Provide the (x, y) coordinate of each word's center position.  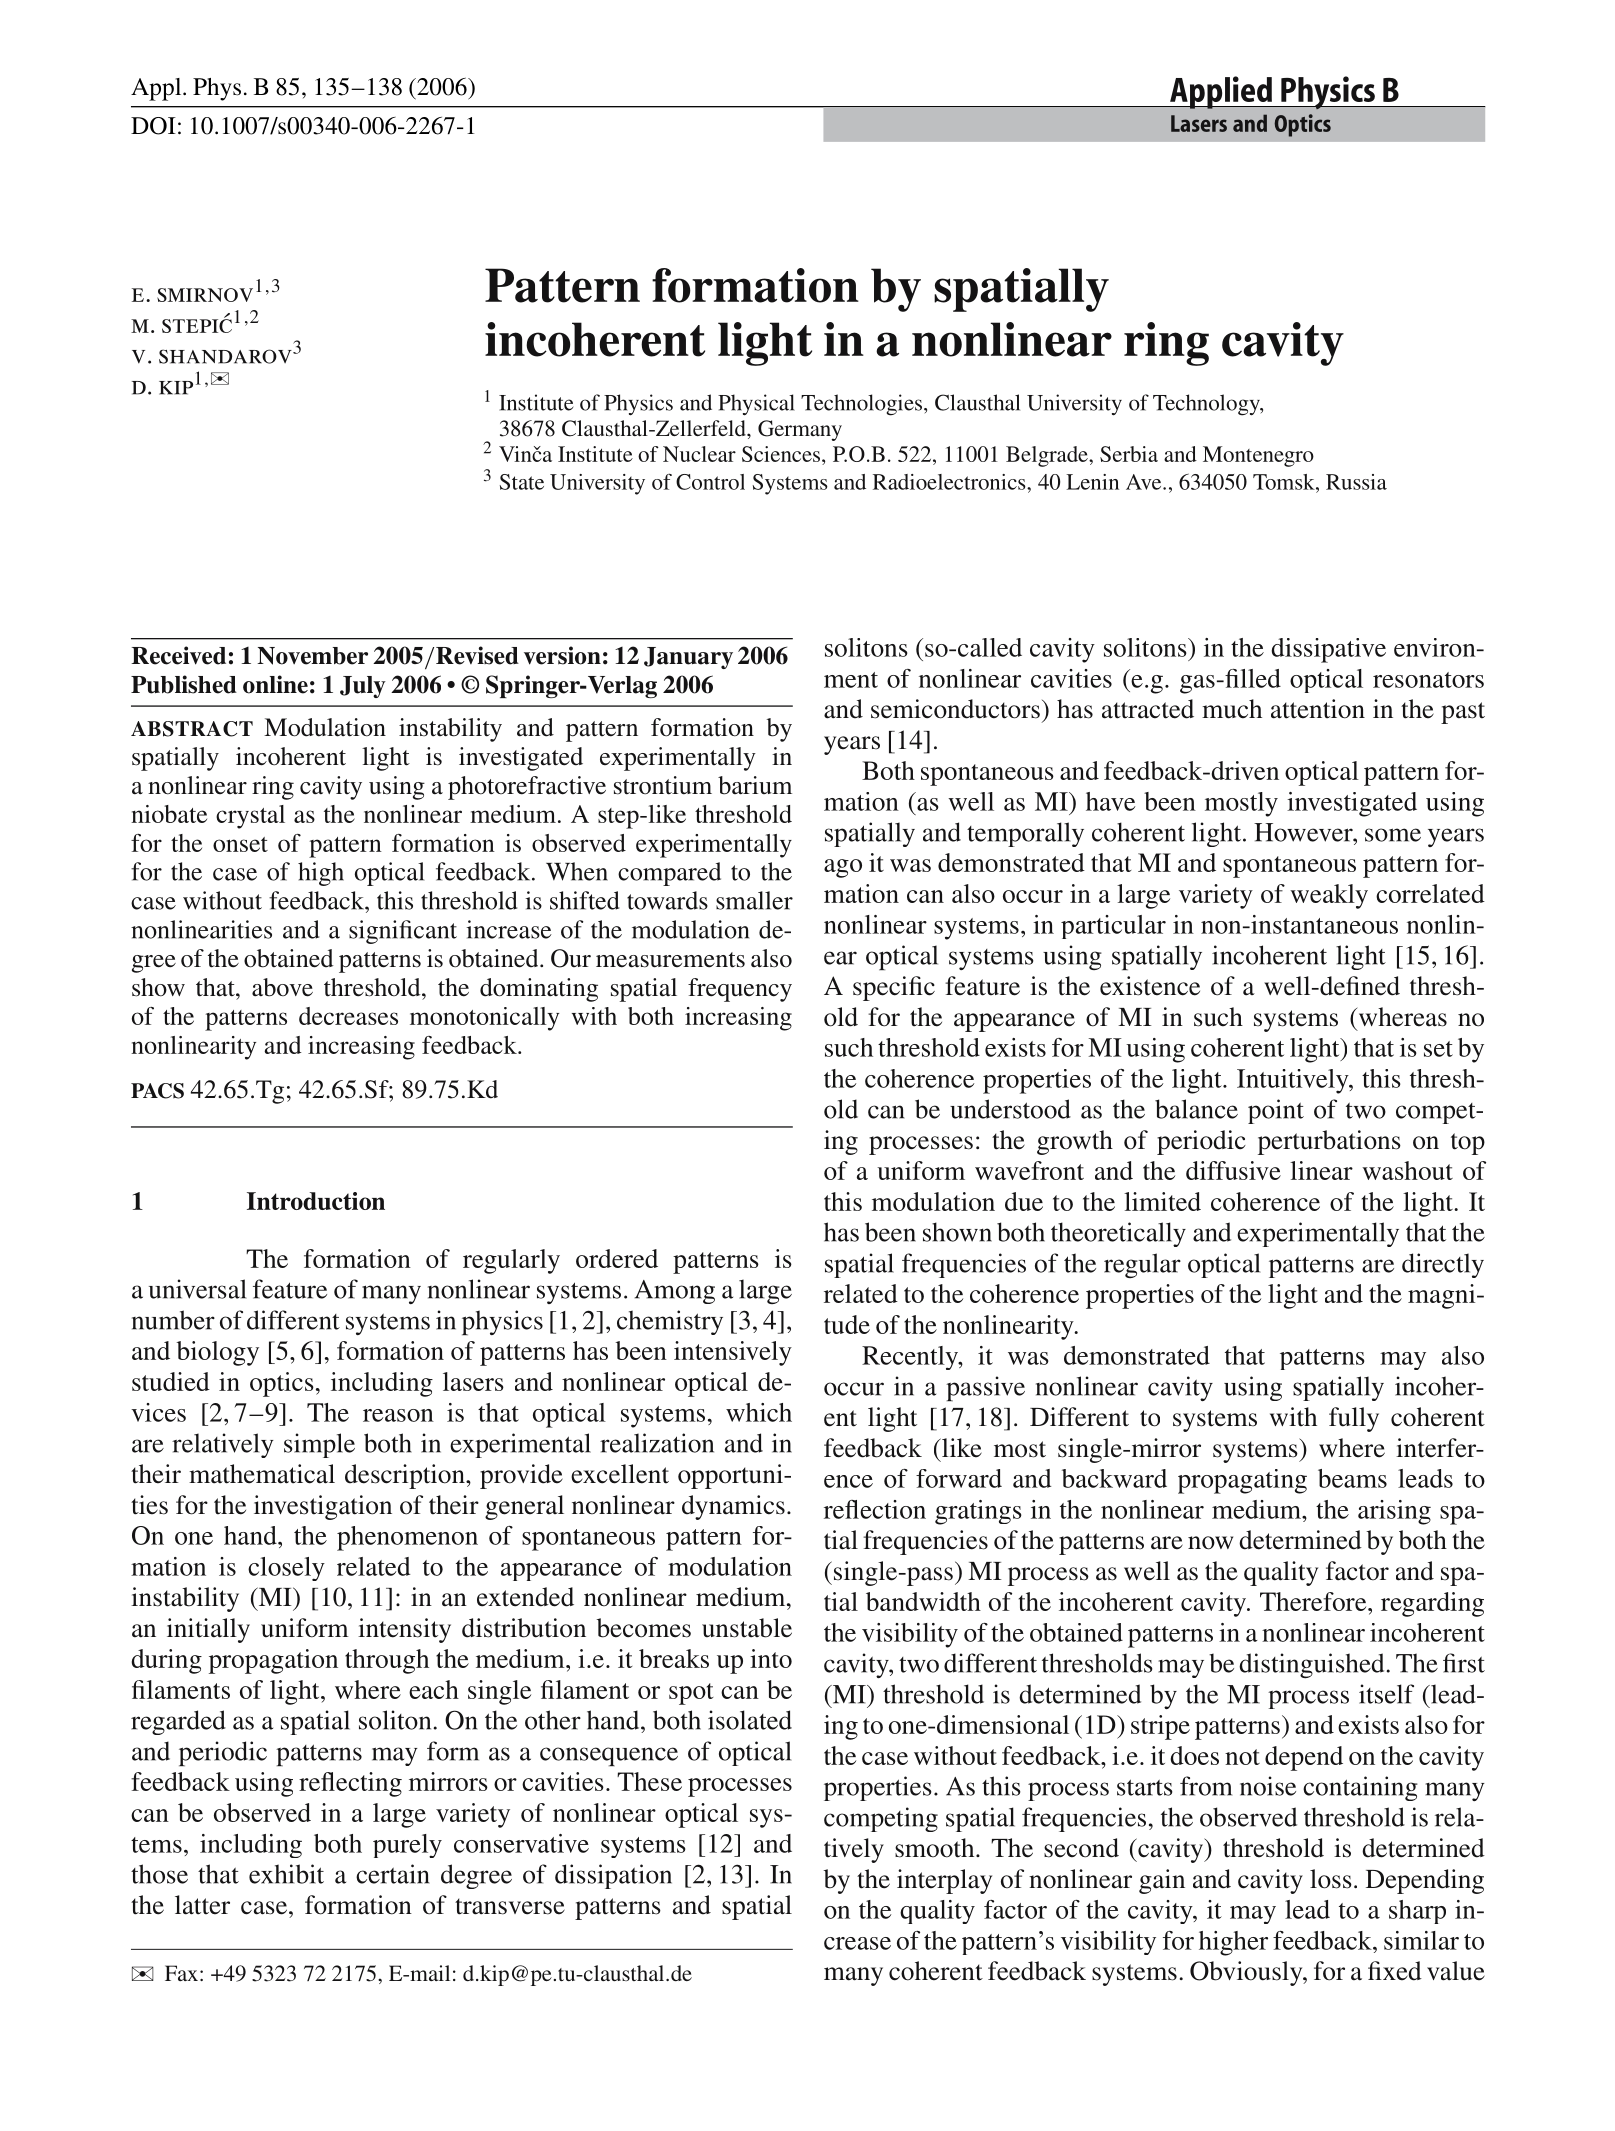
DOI (153, 126)
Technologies (861, 405)
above (282, 987)
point (1276, 1111)
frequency (740, 990)
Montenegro (1258, 456)
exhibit (286, 1874)
